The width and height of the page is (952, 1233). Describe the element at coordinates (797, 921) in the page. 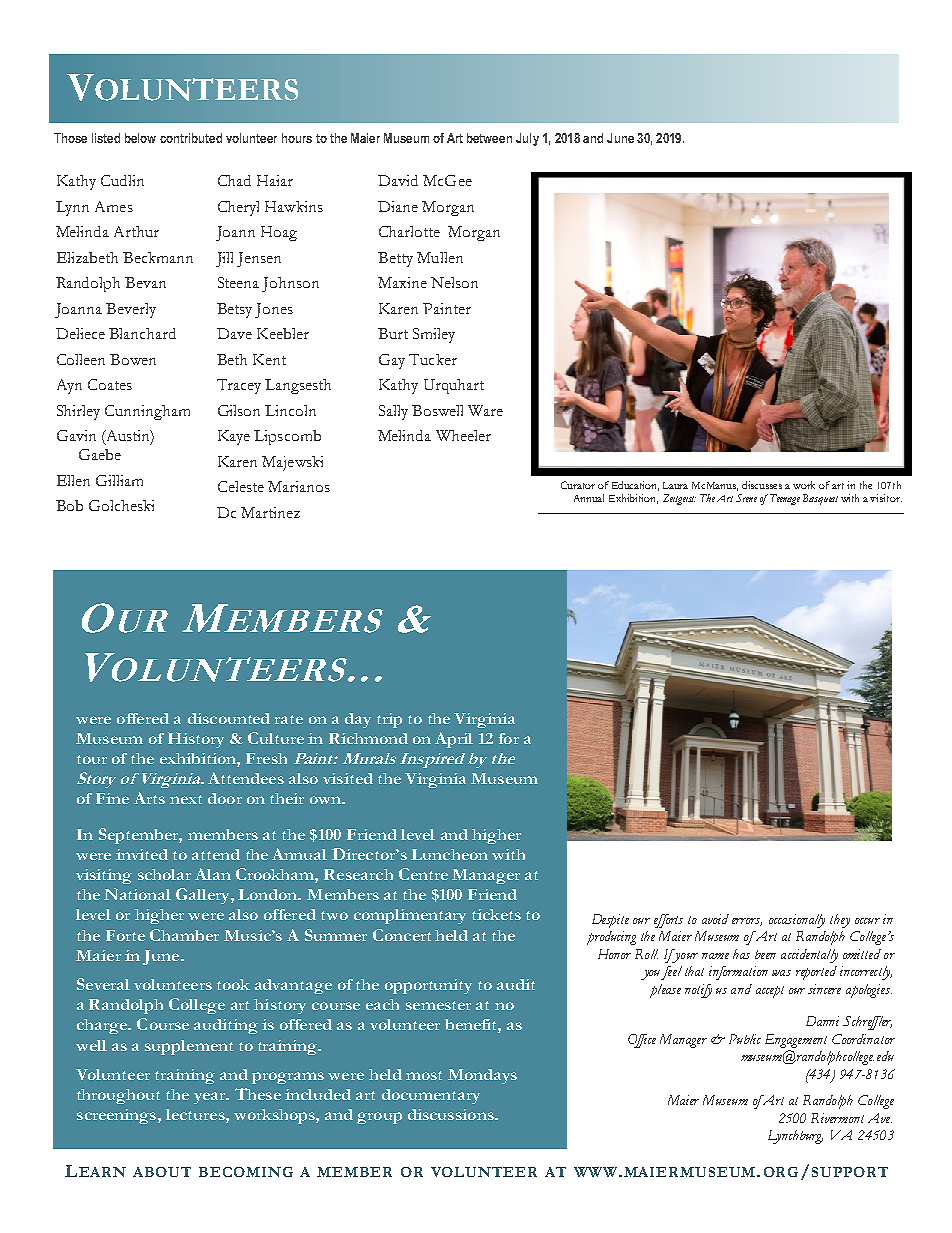

I see `occasionally` at that location.
